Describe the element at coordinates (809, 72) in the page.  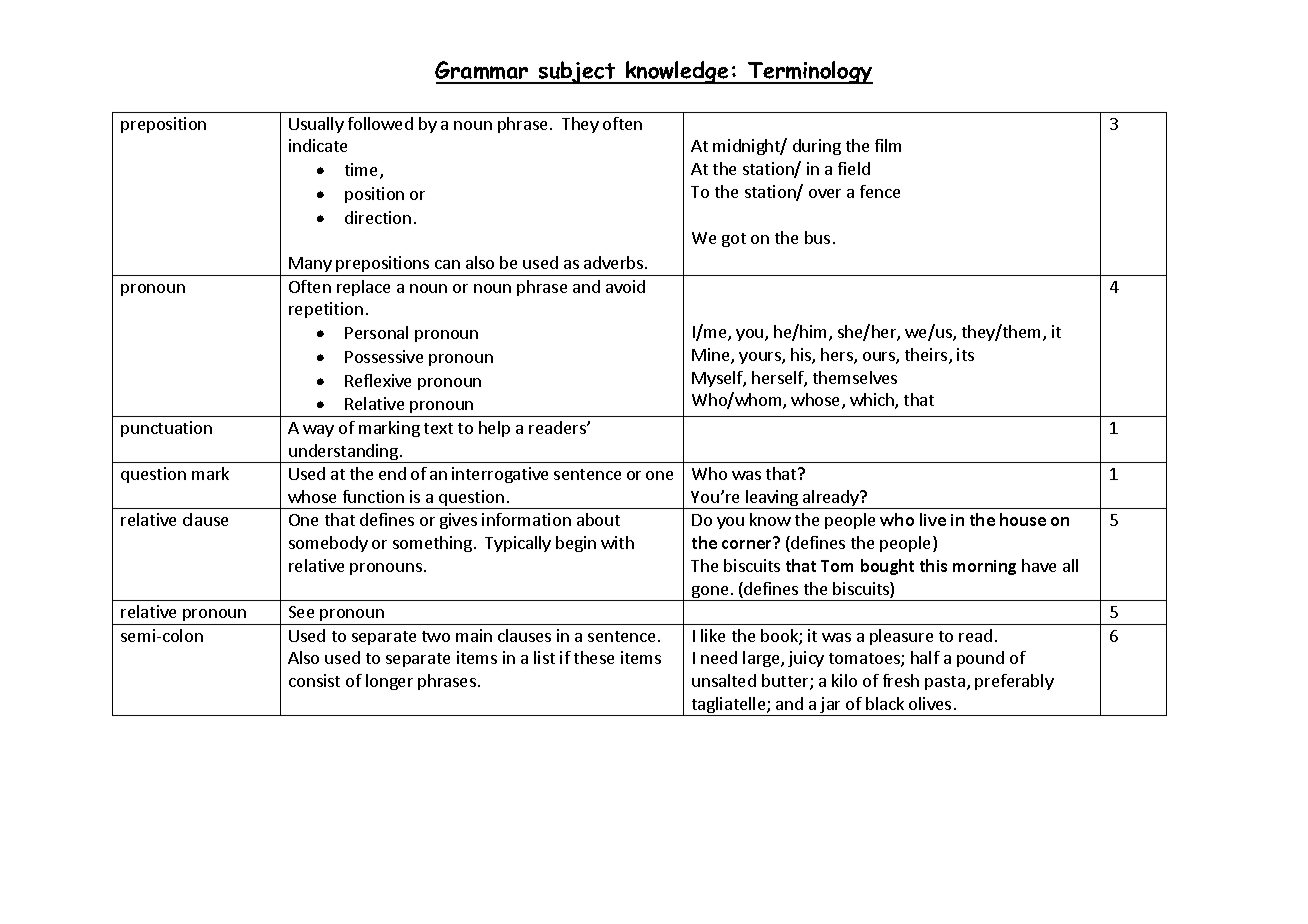
I see `Terminology` at that location.
